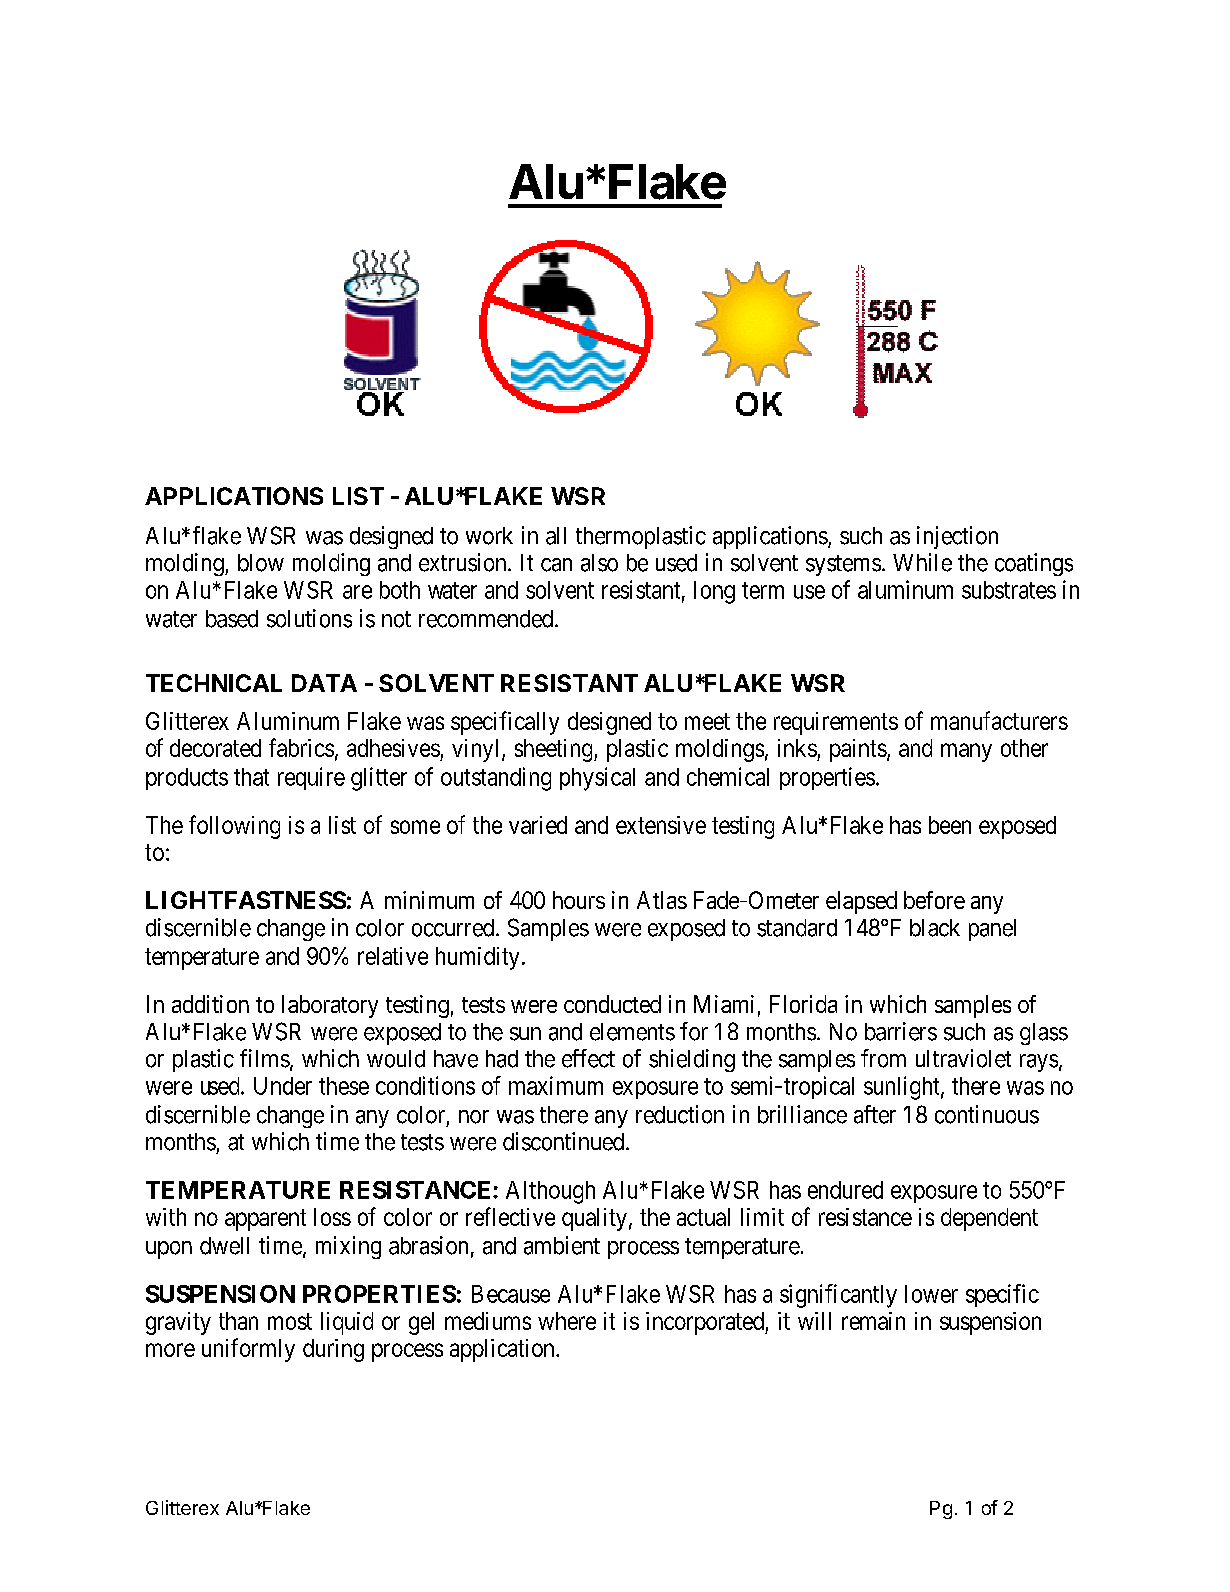  I want to click on relative, so click(393, 956).
